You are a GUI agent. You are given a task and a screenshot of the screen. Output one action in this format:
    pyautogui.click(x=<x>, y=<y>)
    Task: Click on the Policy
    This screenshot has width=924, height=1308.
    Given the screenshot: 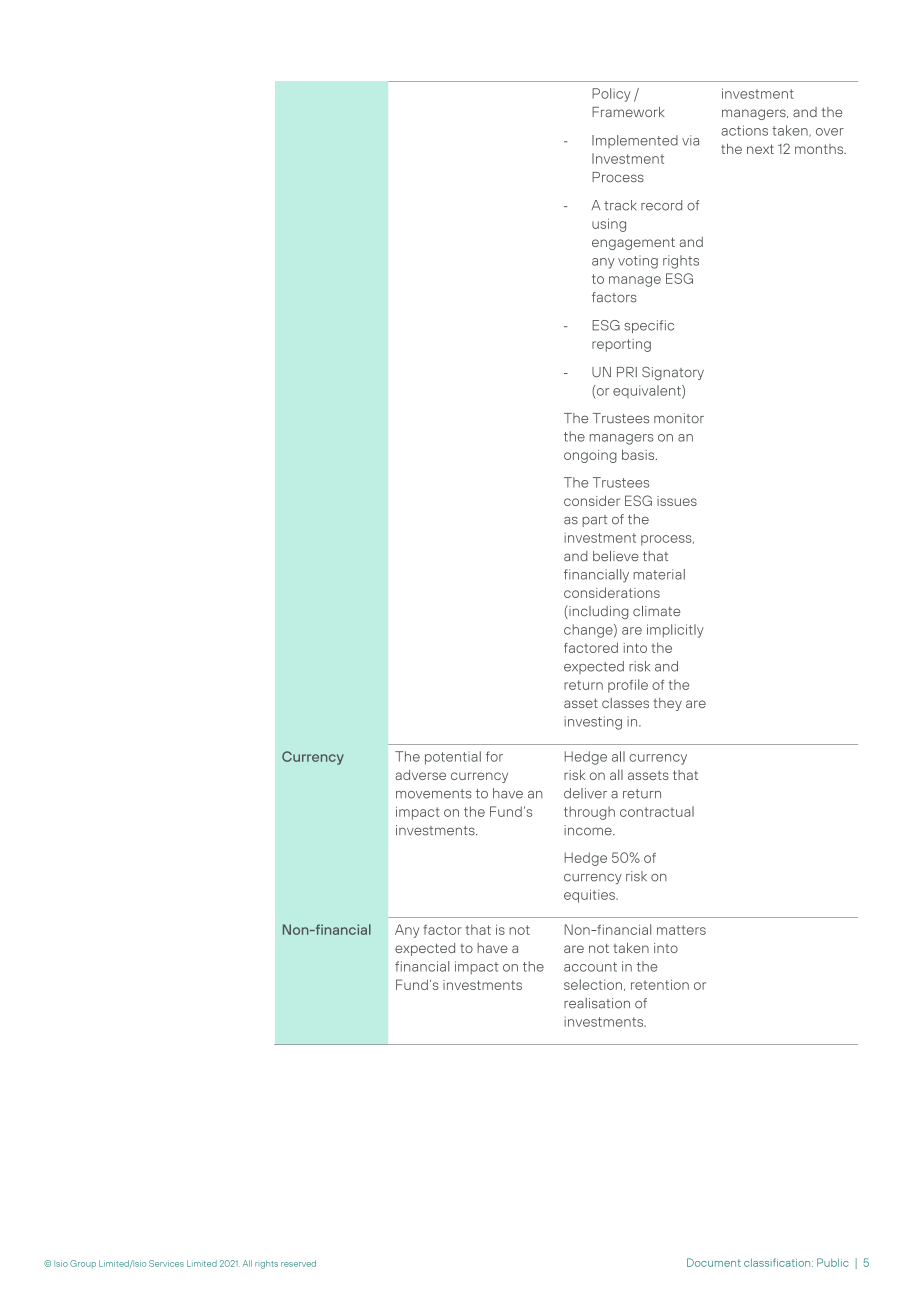 What is the action you would take?
    pyautogui.click(x=611, y=95)
